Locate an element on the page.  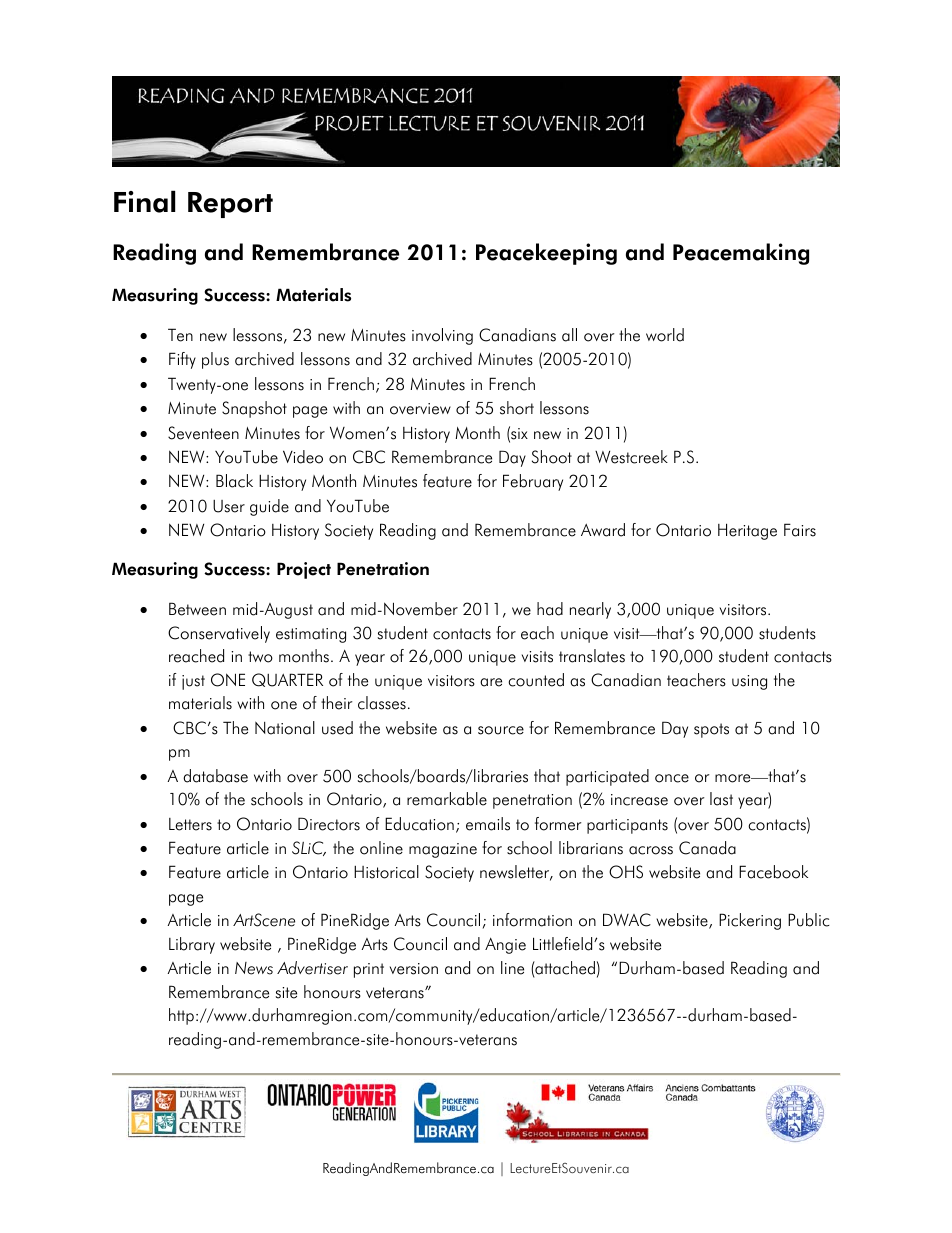
just is located at coordinates (193, 682).
